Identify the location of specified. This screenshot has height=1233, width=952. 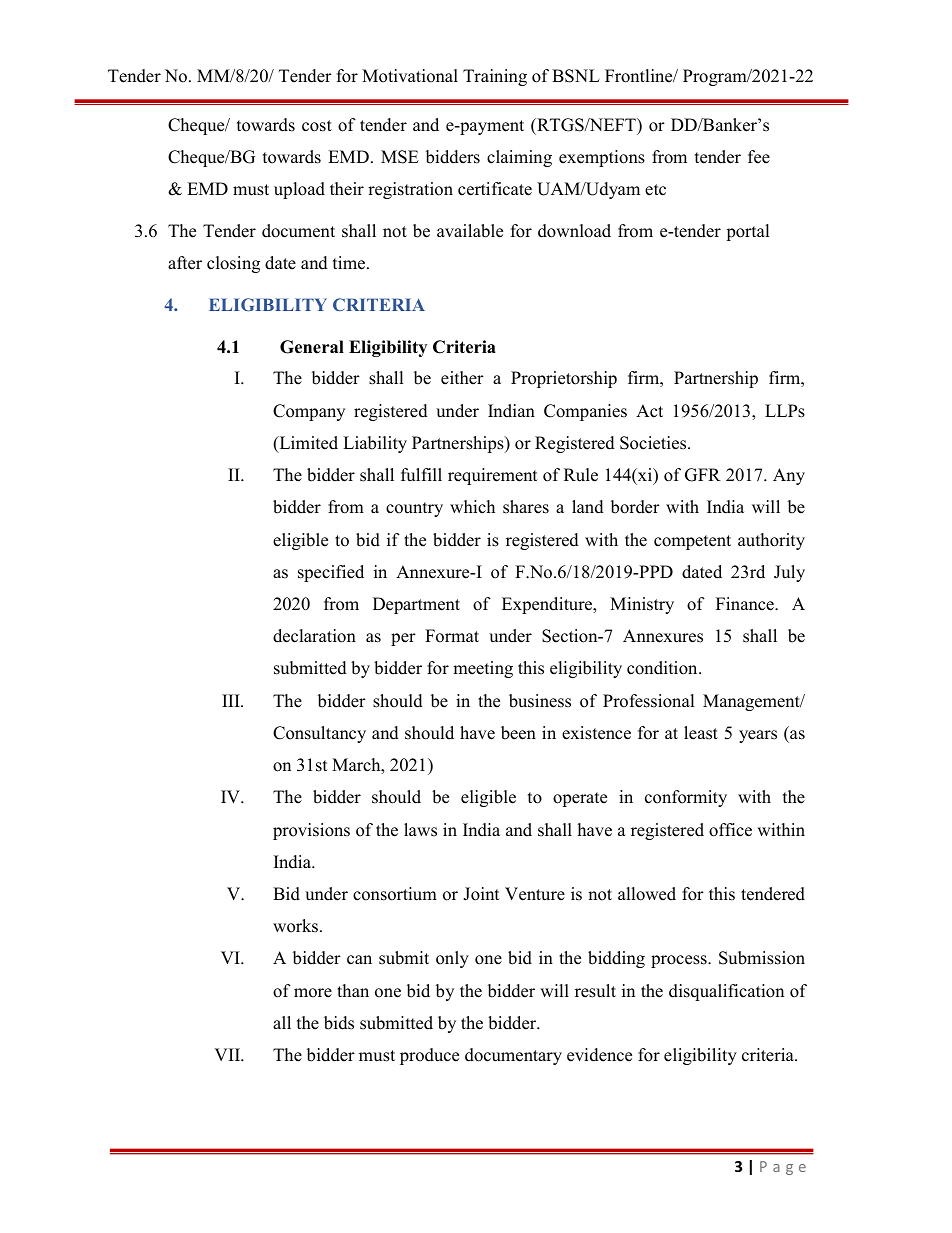
(331, 573).
